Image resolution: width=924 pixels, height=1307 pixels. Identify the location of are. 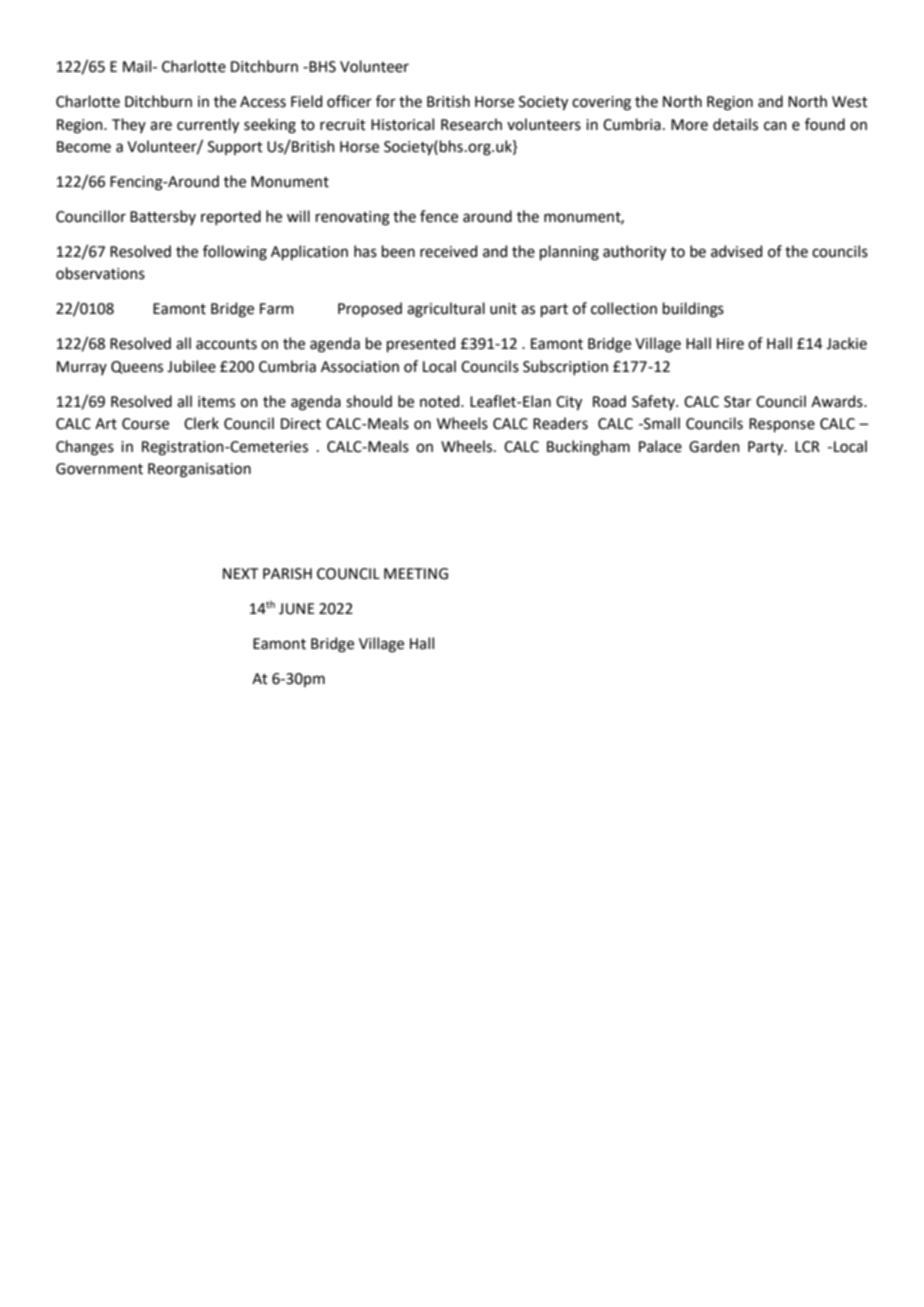
(161, 126).
